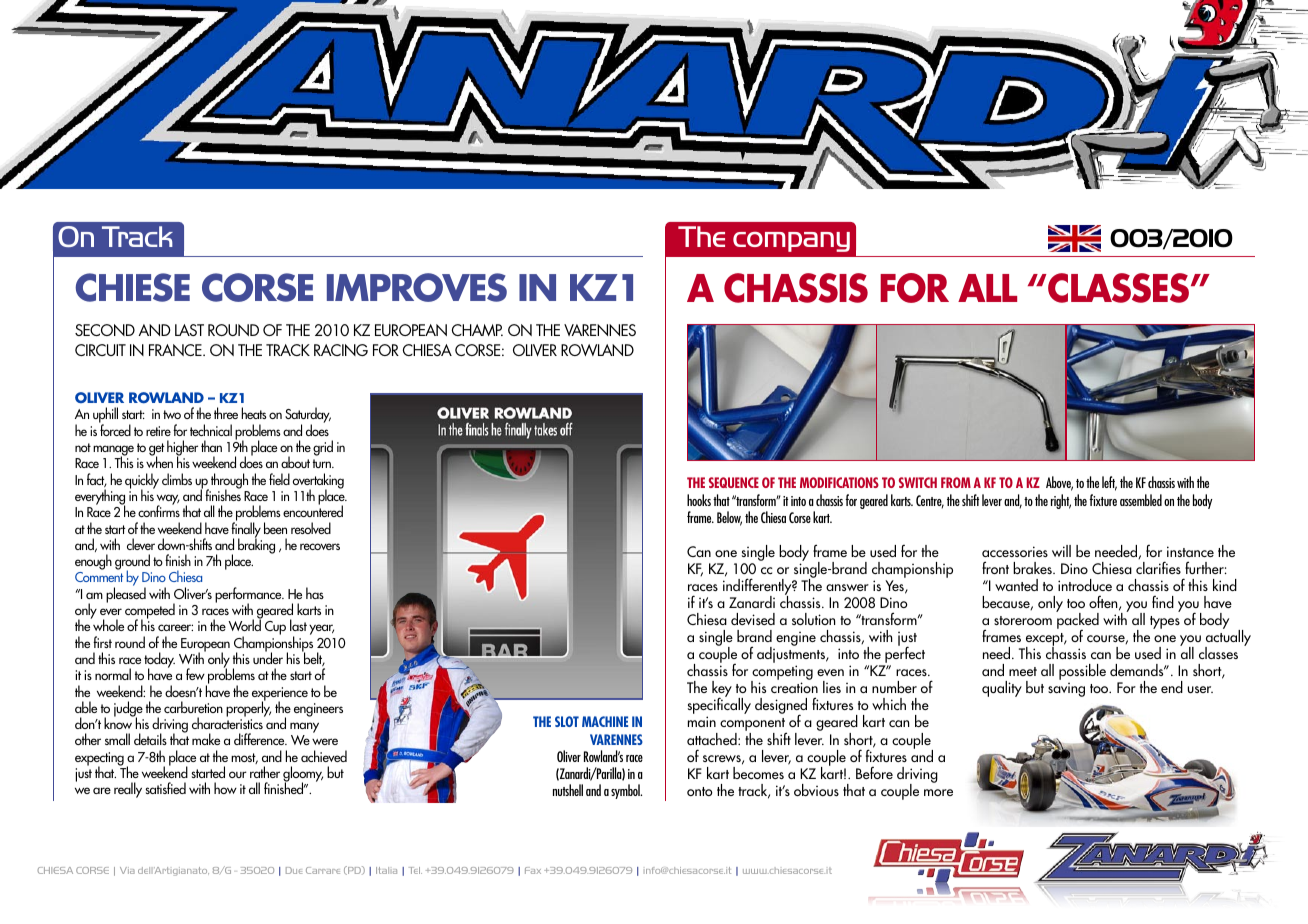  Describe the element at coordinates (1061, 551) in the screenshot. I see `will` at that location.
